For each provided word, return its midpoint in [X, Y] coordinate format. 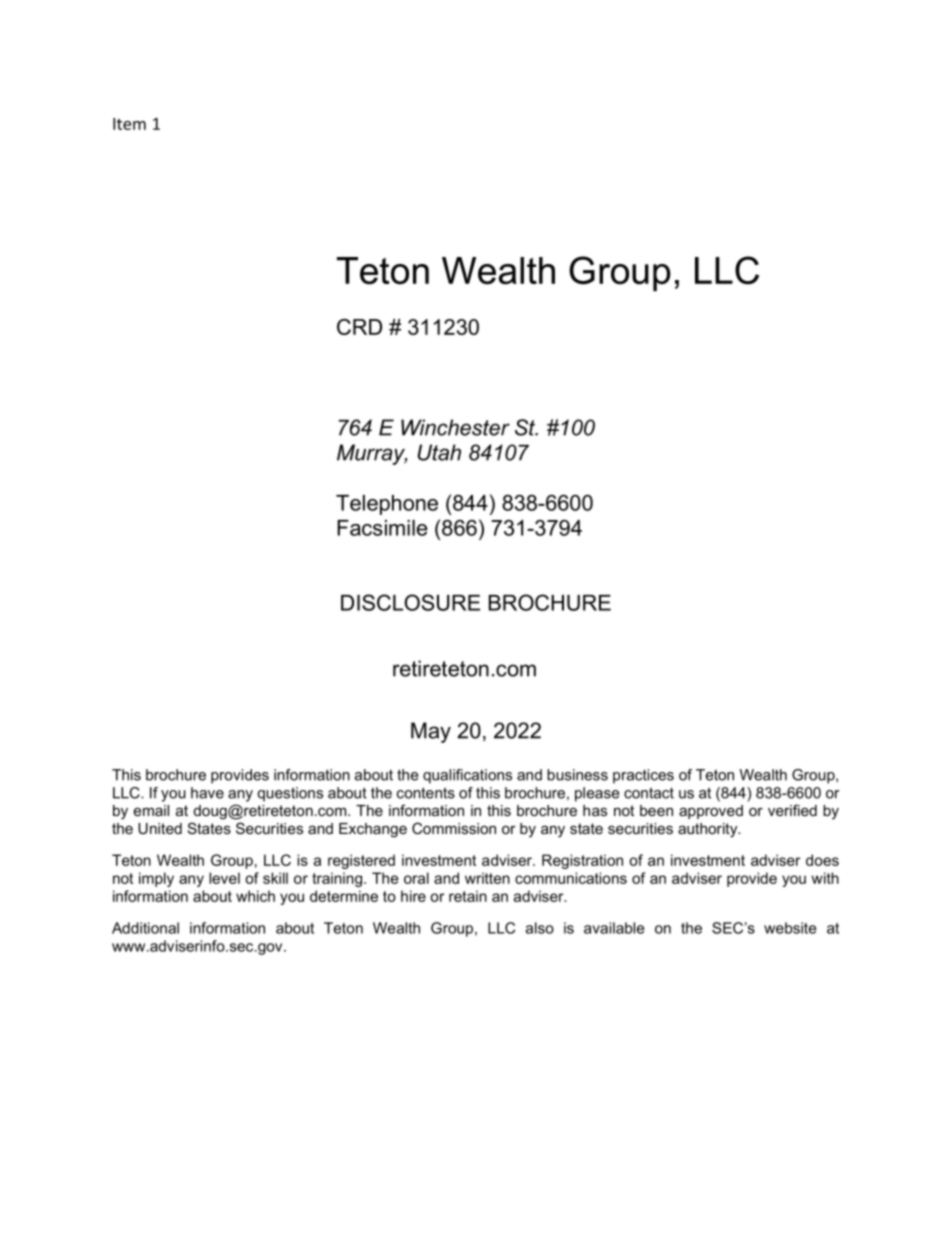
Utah [439, 452]
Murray [372, 454]
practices [643, 776]
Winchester [455, 427]
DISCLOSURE [410, 602]
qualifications [467, 776]
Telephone [387, 505]
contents [426, 793]
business [577, 775]
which [255, 896]
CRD [359, 327]
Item [129, 124]
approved [711, 812]
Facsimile [382, 528]
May [431, 732]
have [207, 793]
